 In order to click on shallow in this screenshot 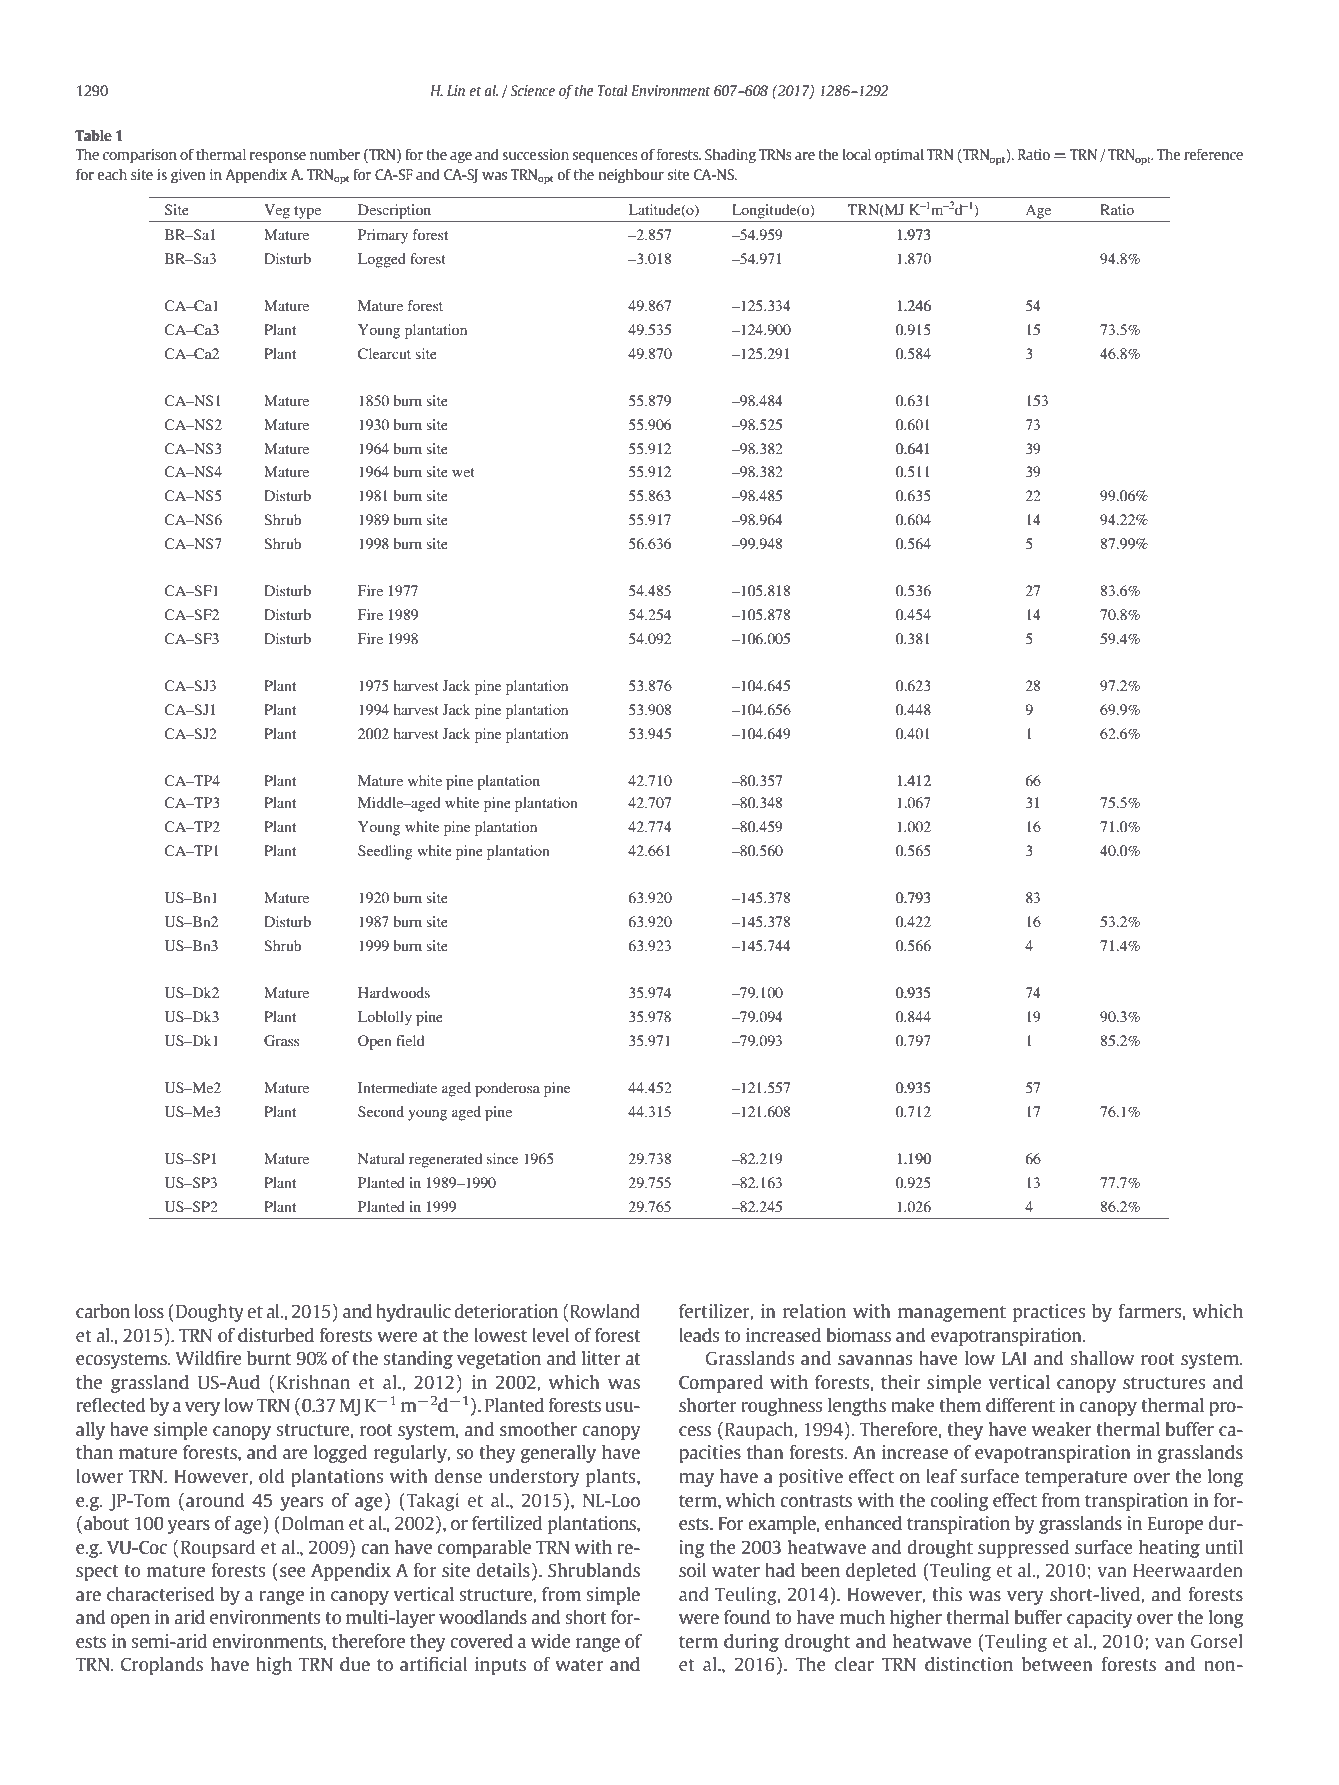, I will do `click(1102, 1358)`.
